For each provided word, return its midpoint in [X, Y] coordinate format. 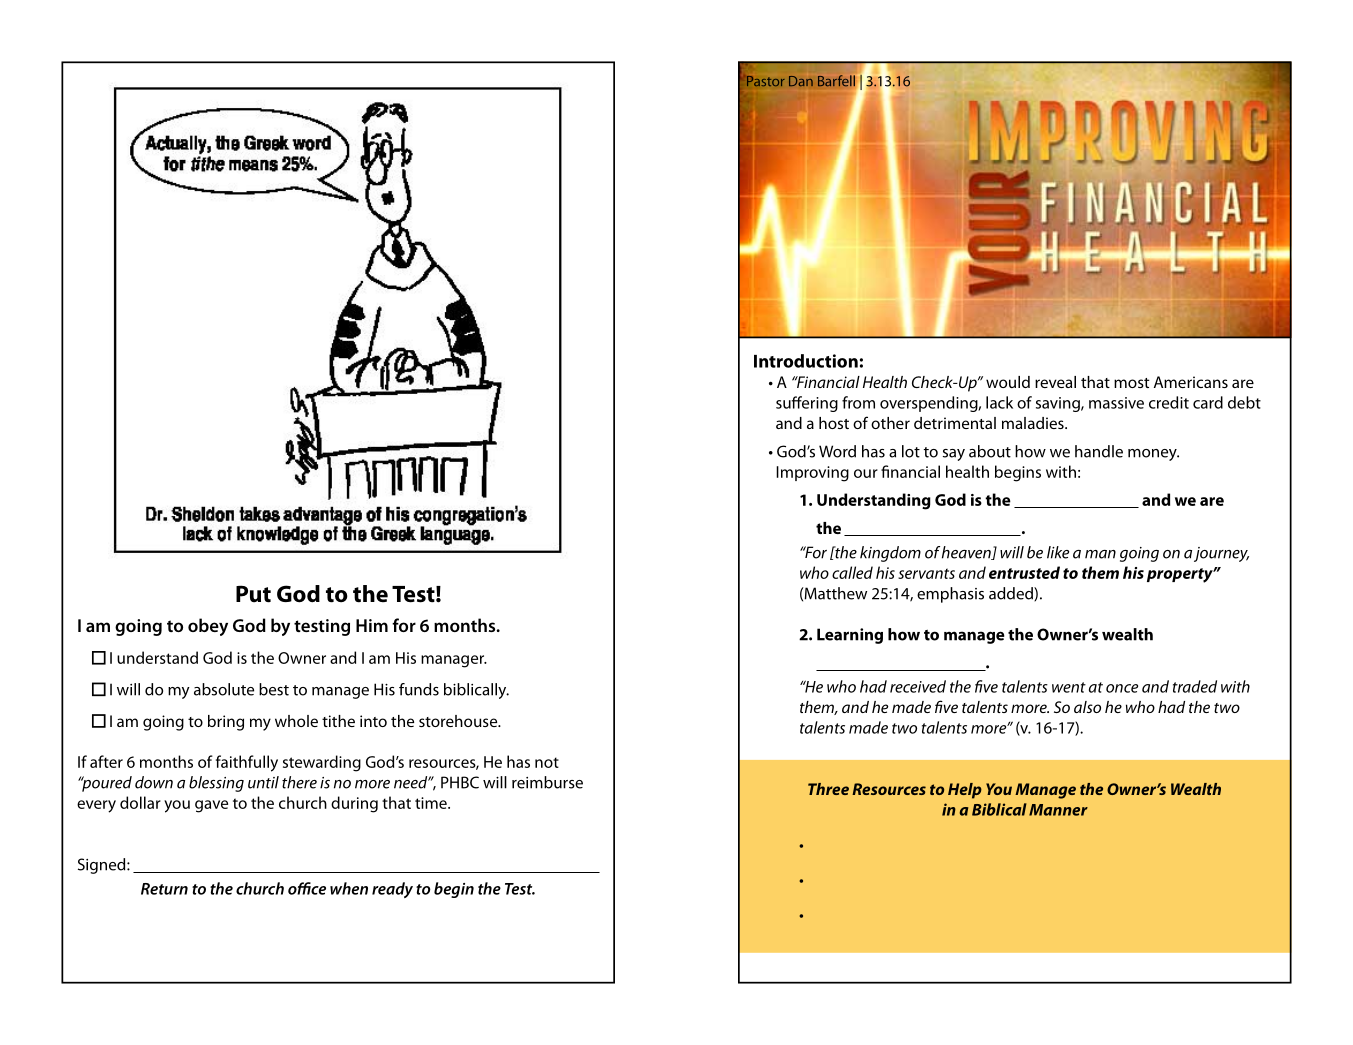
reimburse [547, 782]
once [1122, 688]
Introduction [806, 361]
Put [253, 594]
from [858, 402]
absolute [224, 689]
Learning [850, 636]
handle [1099, 451]
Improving [812, 474]
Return [164, 889]
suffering [807, 404]
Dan [801, 81]
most [1131, 383]
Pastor [766, 81]
